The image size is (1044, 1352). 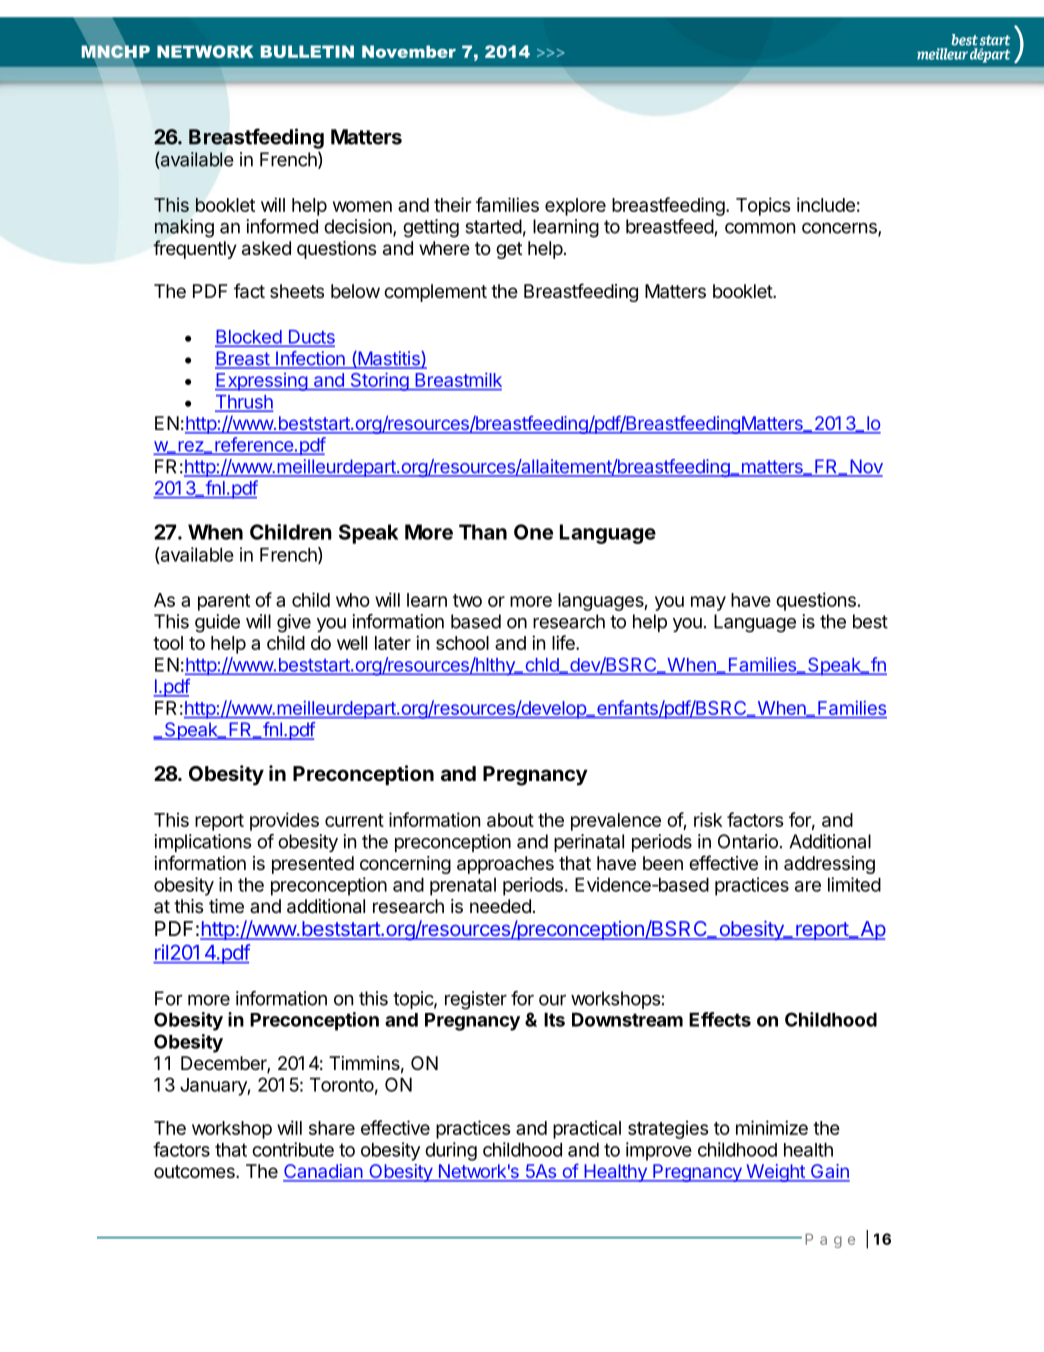 What do you see at coordinates (462, 643) in the screenshot?
I see `school` at bounding box center [462, 643].
